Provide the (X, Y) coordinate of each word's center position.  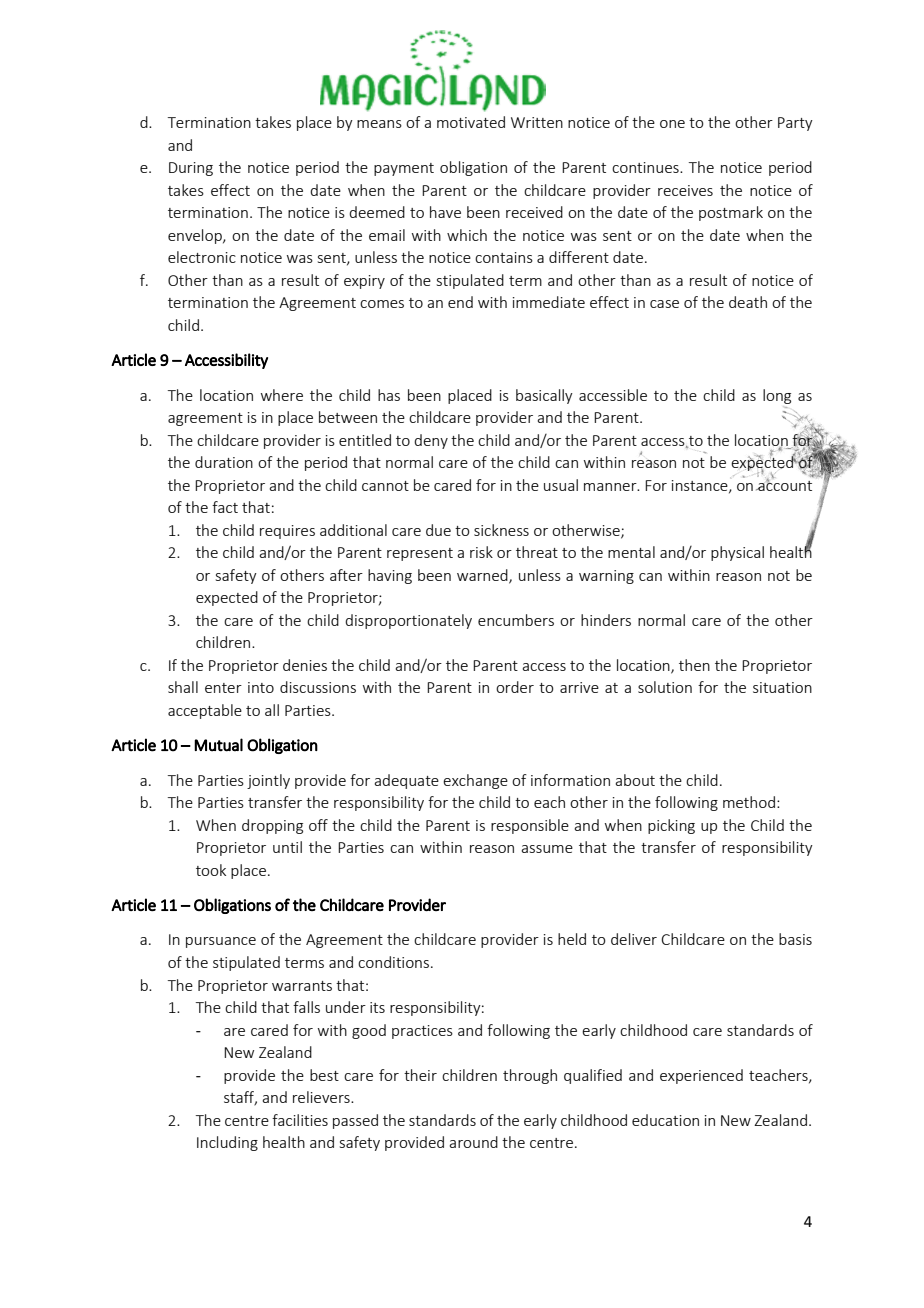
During (191, 169)
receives (685, 190)
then (694, 665)
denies (305, 665)
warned (483, 576)
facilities (300, 1120)
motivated (471, 122)
